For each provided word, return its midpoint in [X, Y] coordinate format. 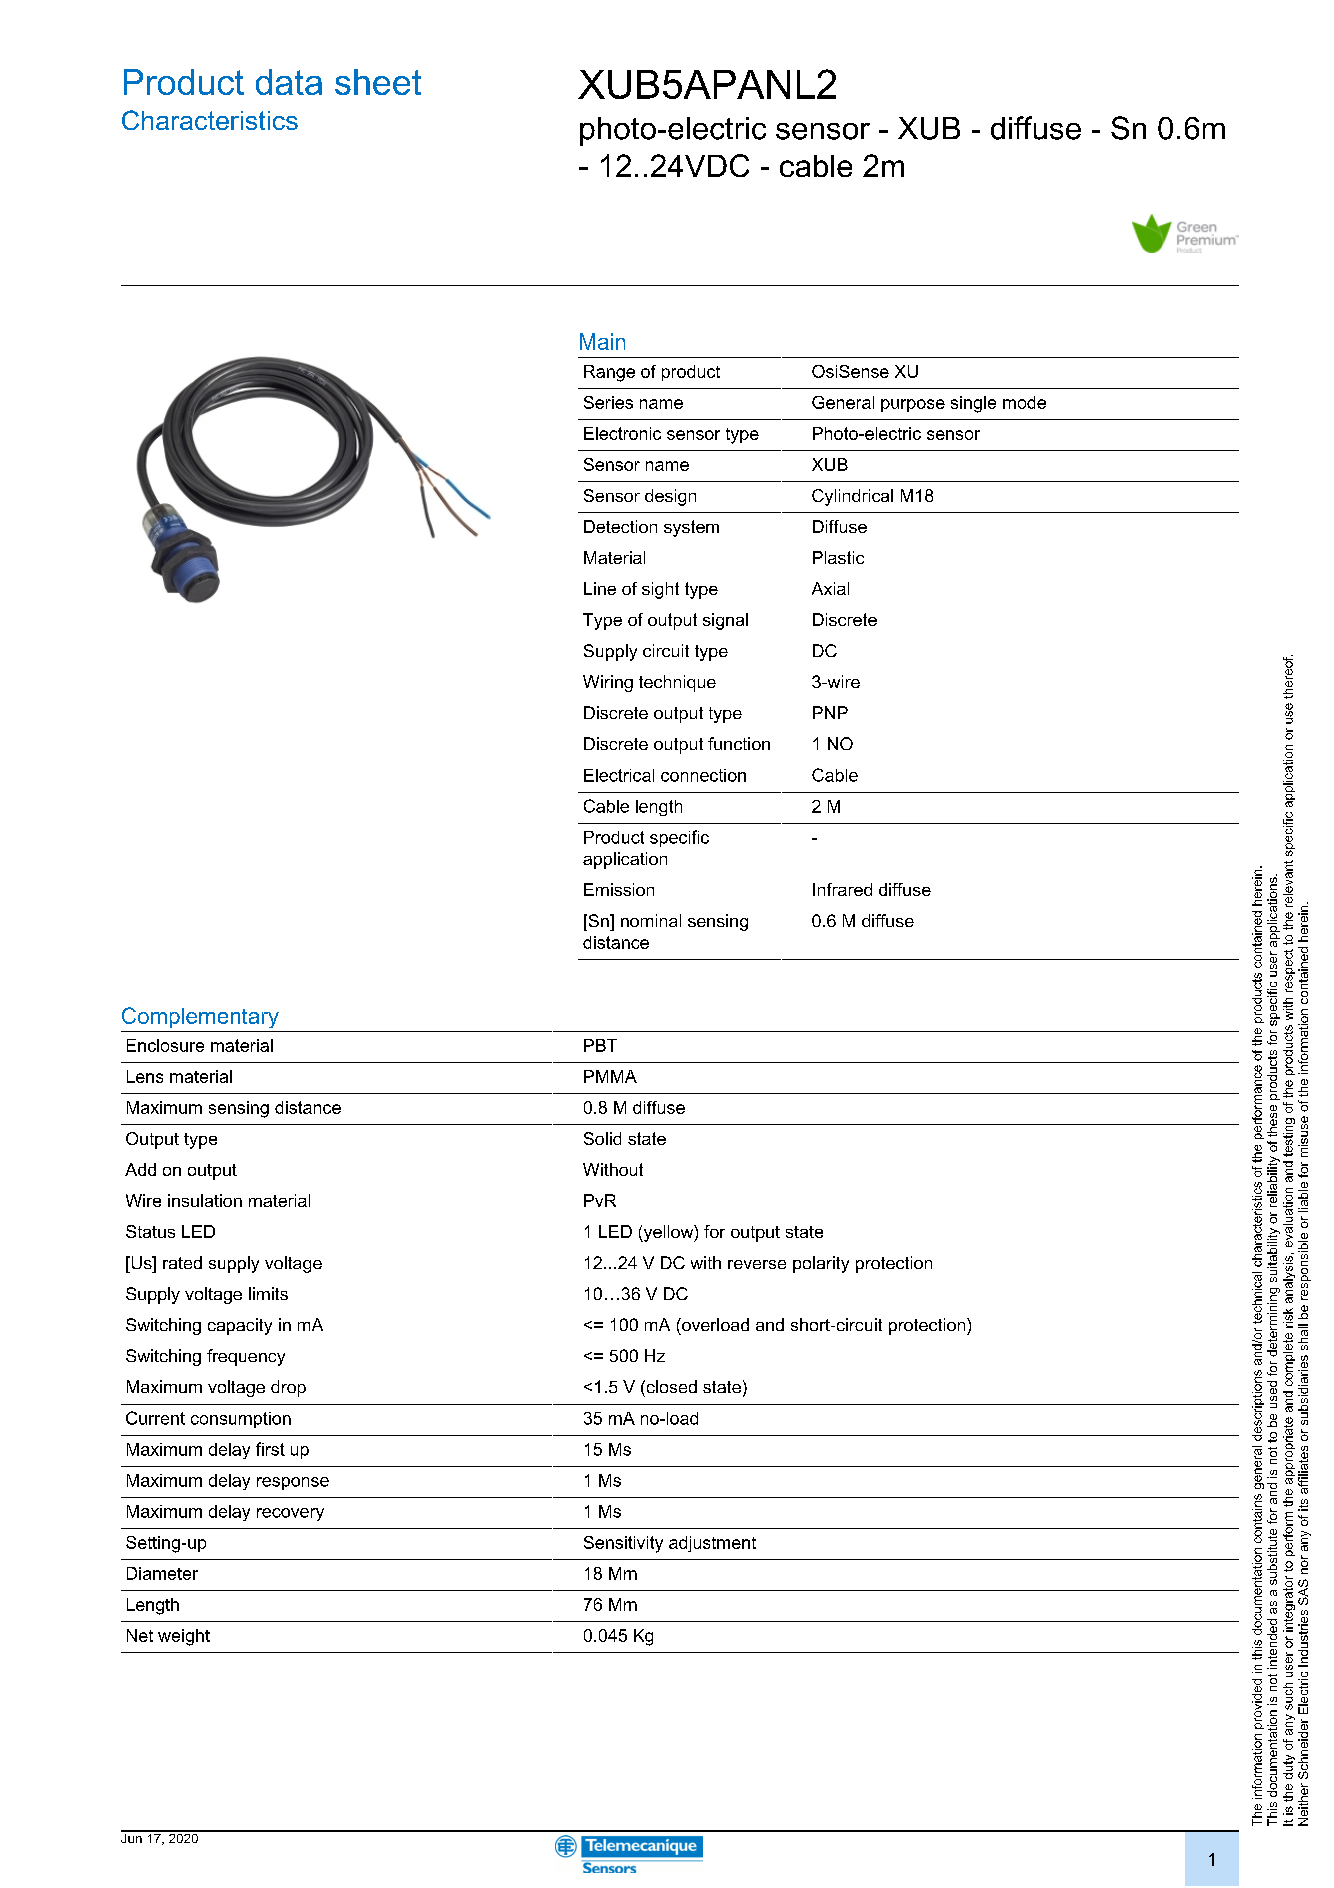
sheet [378, 82]
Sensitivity [623, 1544]
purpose [913, 405]
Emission [619, 889]
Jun [132, 1837]
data [289, 82]
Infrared [842, 889]
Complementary [200, 1017]
